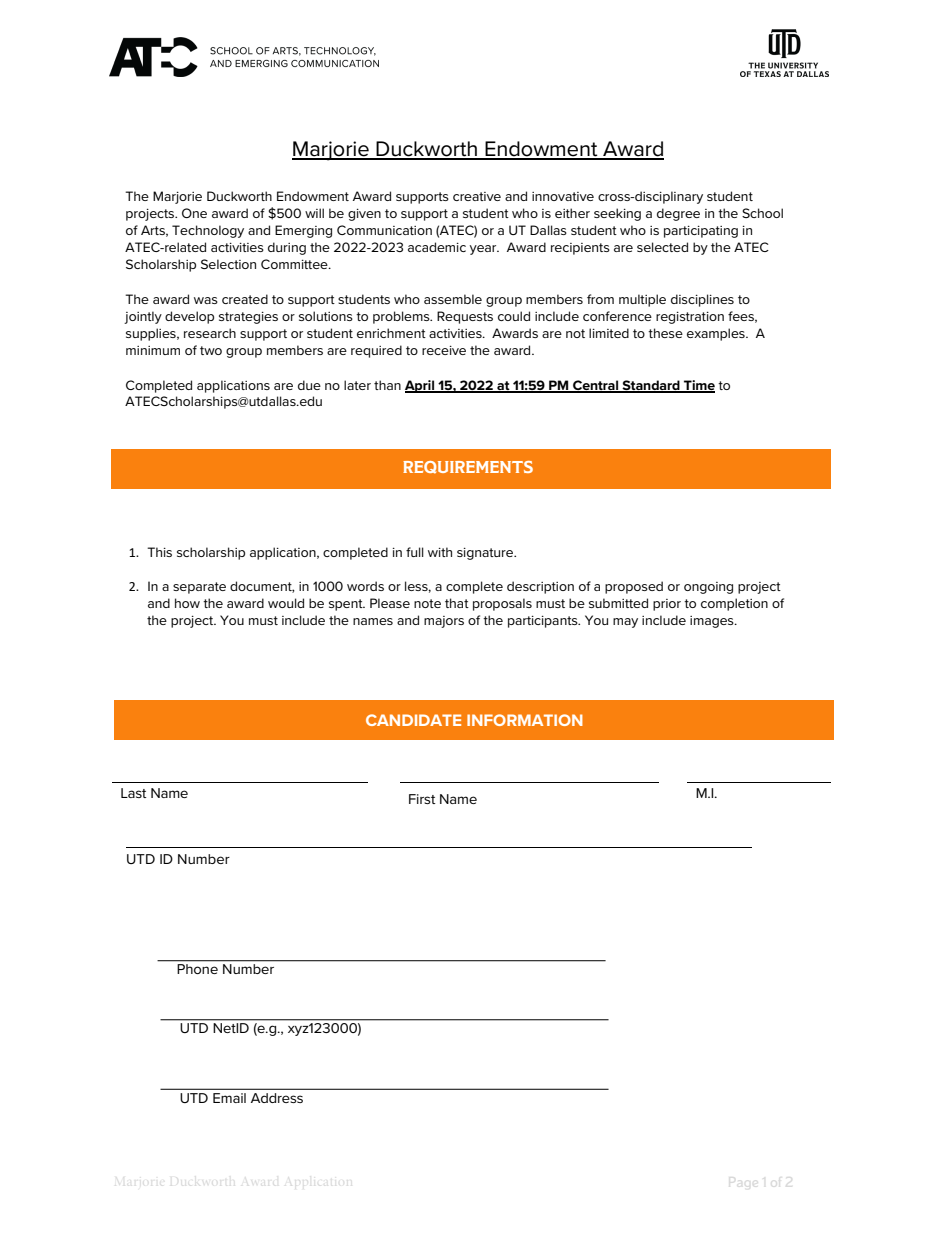  I want to click on majors, so click(444, 622).
